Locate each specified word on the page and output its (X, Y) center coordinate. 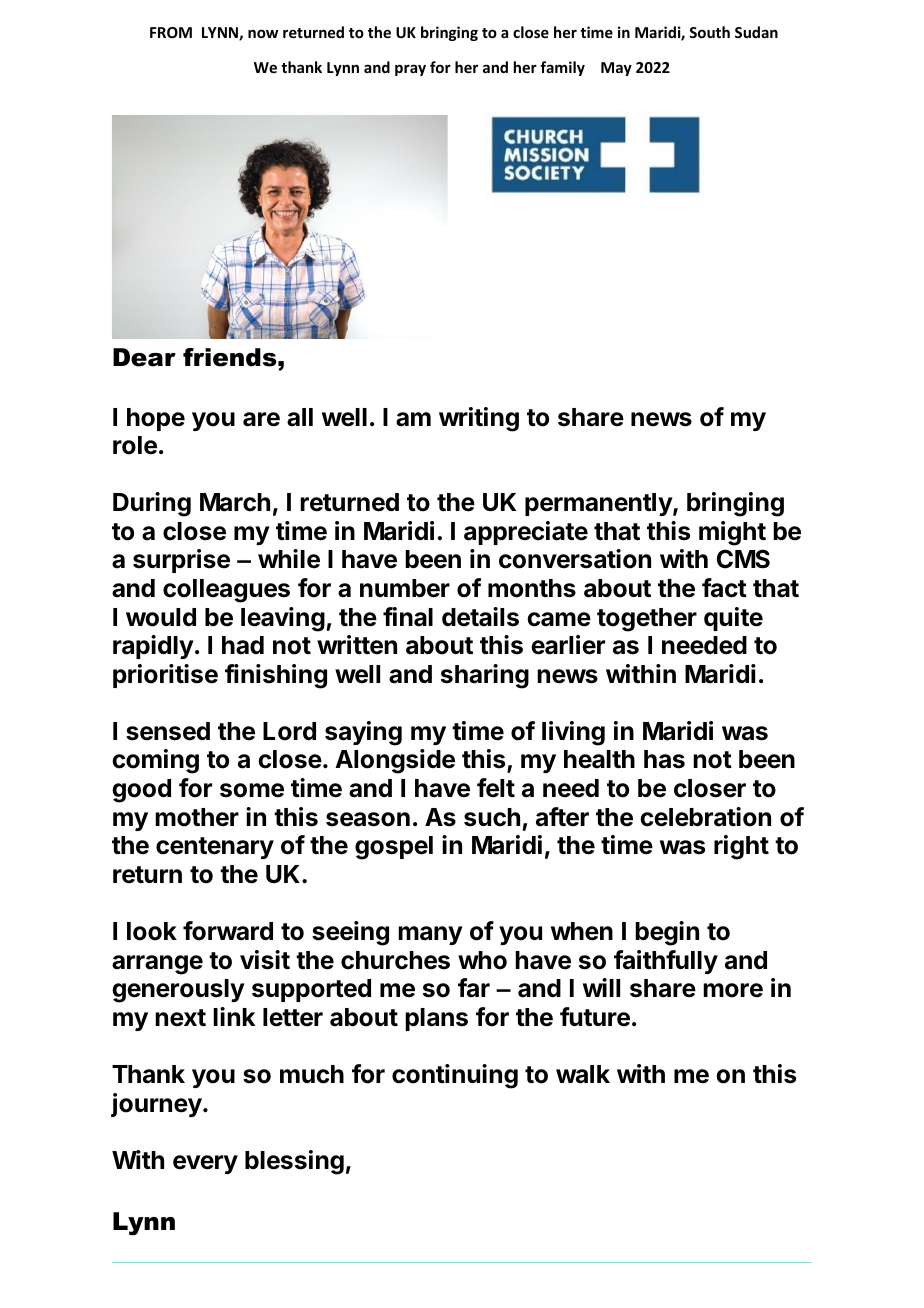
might (732, 533)
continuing (455, 1076)
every (205, 1164)
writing (479, 419)
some (252, 790)
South (709, 32)
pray (410, 70)
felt (496, 788)
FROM (171, 32)
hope (156, 419)
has (664, 759)
